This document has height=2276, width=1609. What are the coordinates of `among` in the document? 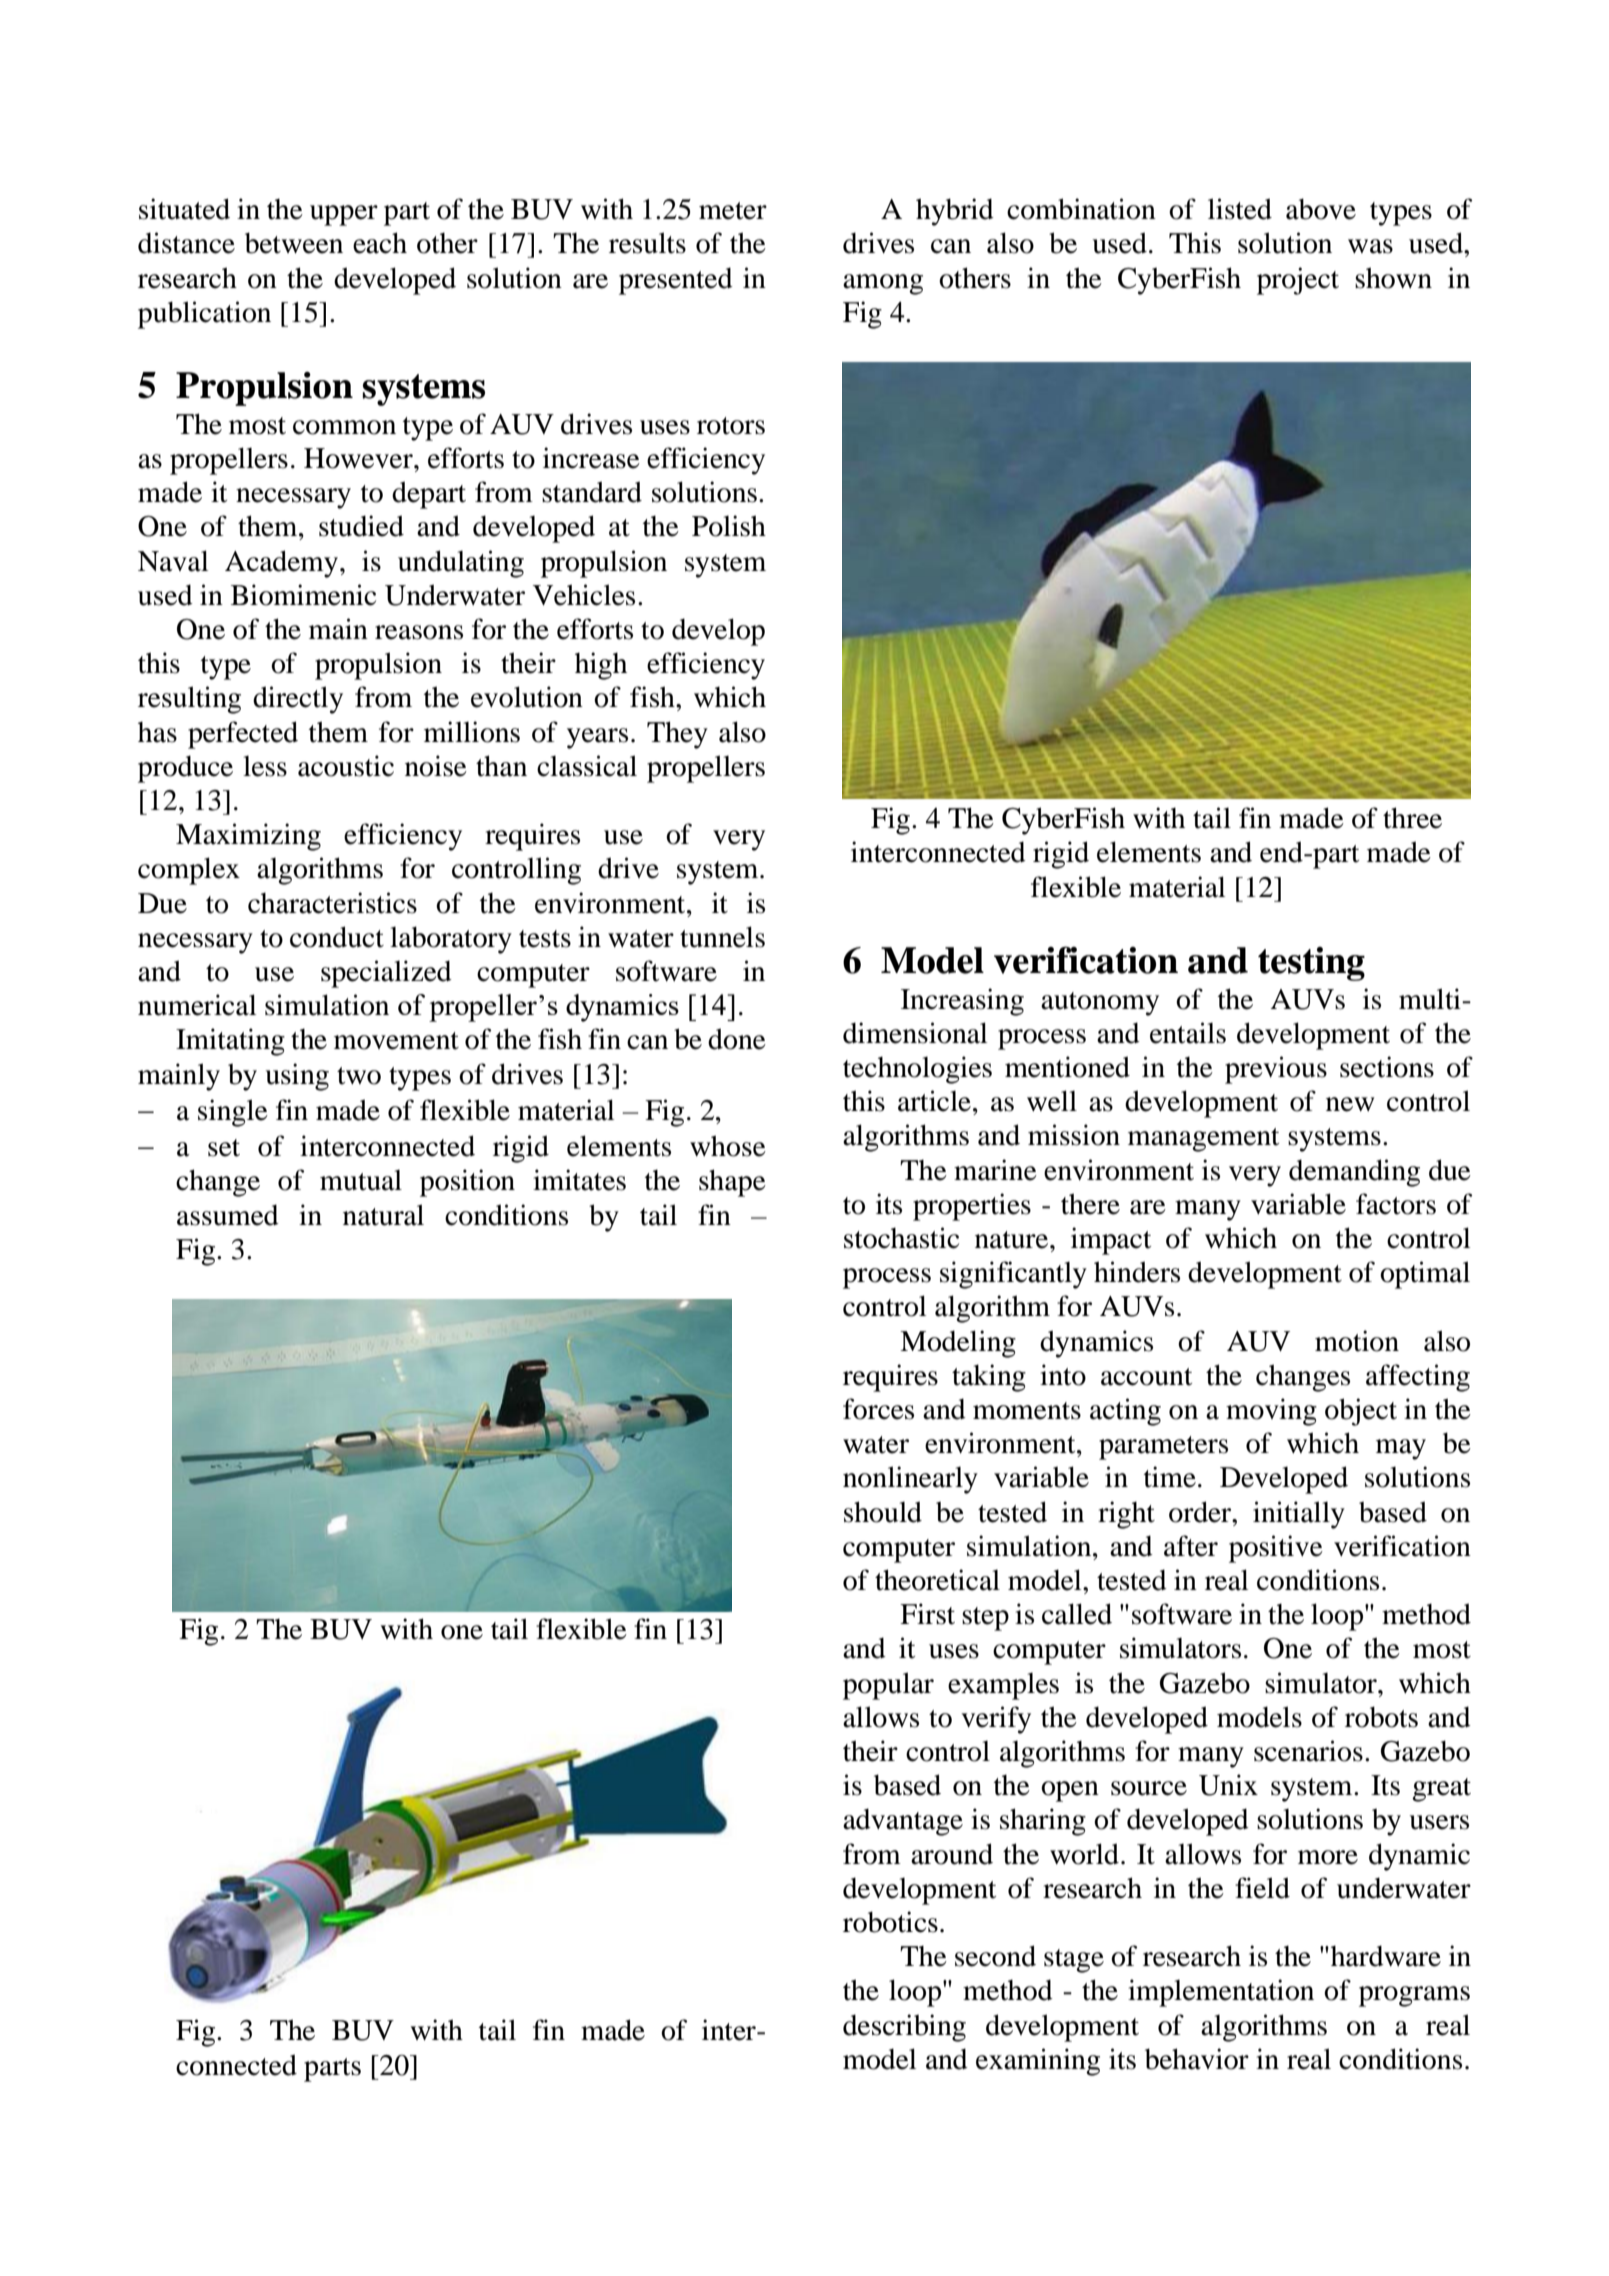 It's located at (883, 284).
